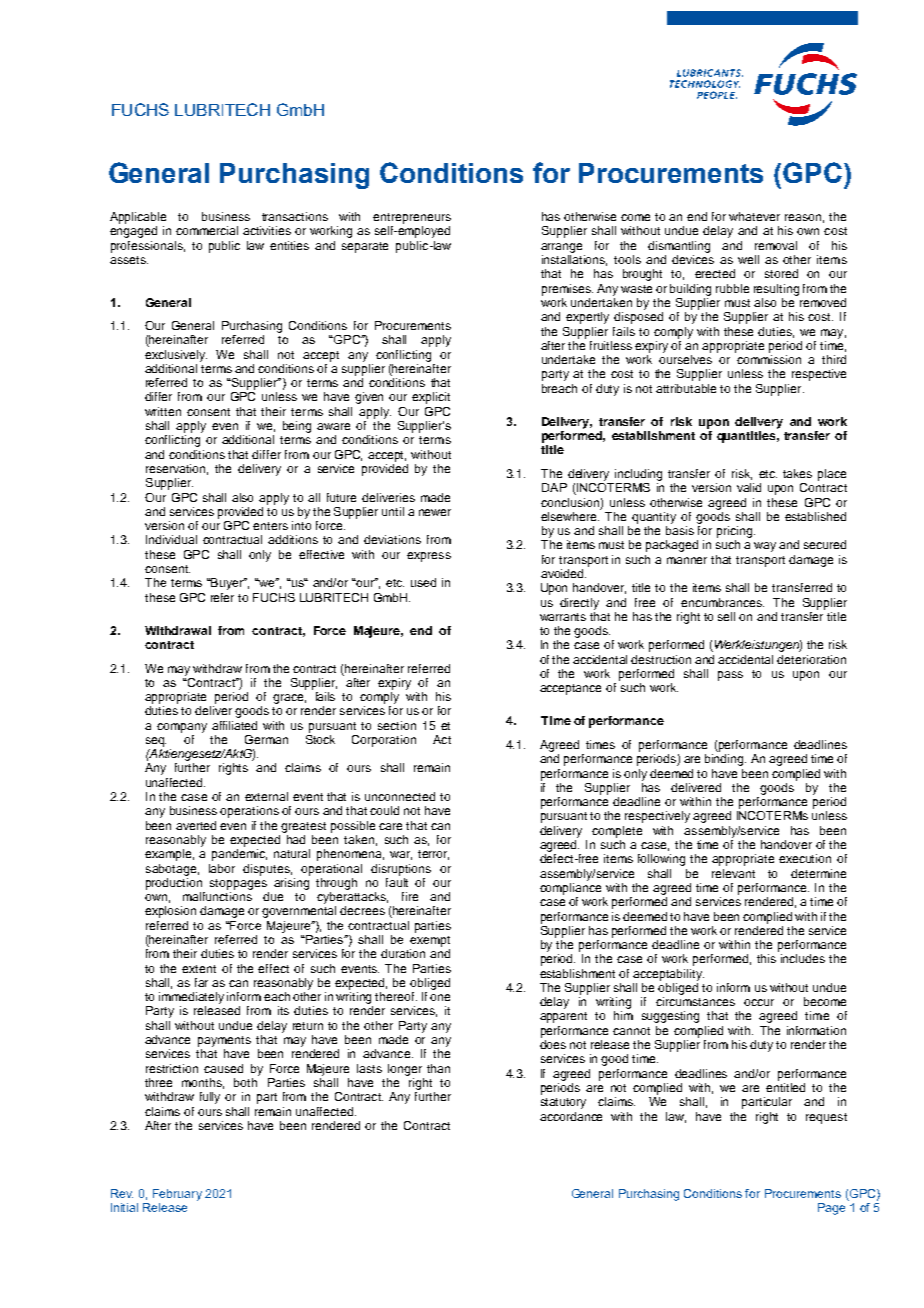  I want to click on commercial, so click(207, 230).
